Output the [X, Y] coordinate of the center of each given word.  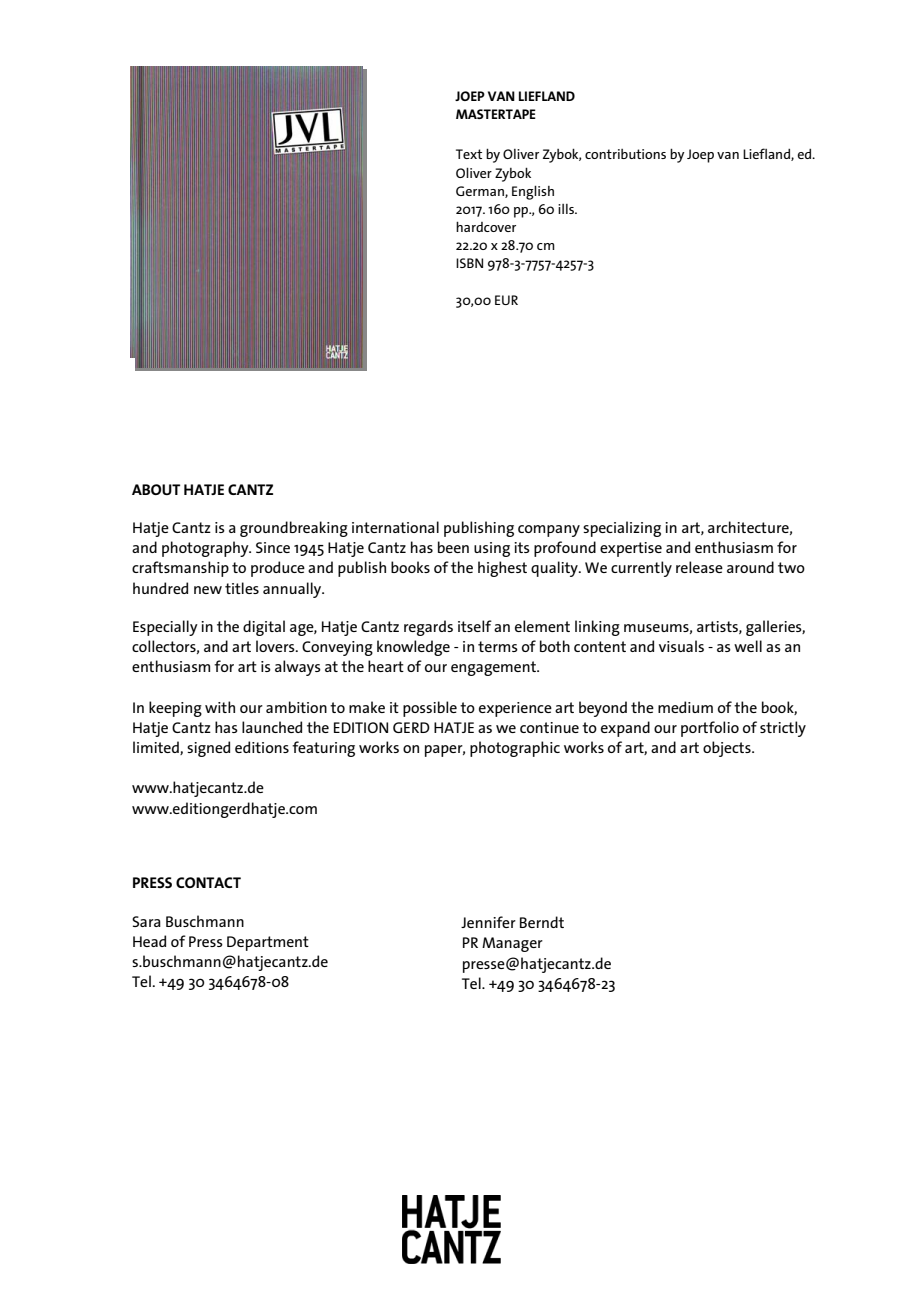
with [220, 707]
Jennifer [488, 922]
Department [268, 943]
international [395, 527]
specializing [622, 529]
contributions [625, 154]
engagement [495, 668]
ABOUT [156, 489]
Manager [512, 944]
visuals [681, 646]
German [481, 192]
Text [469, 154]
